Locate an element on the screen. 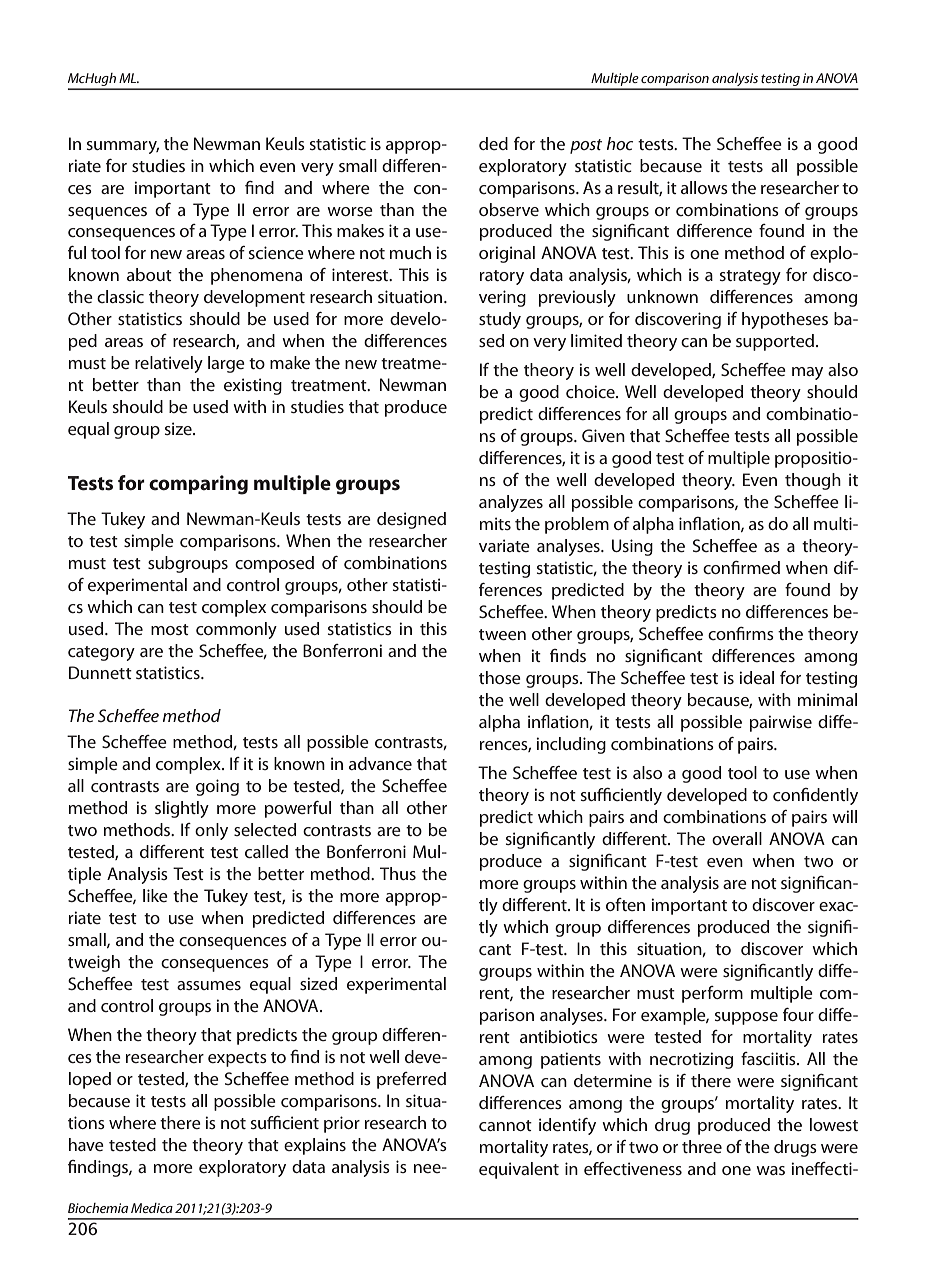  mes is located at coordinates (226, 985).
